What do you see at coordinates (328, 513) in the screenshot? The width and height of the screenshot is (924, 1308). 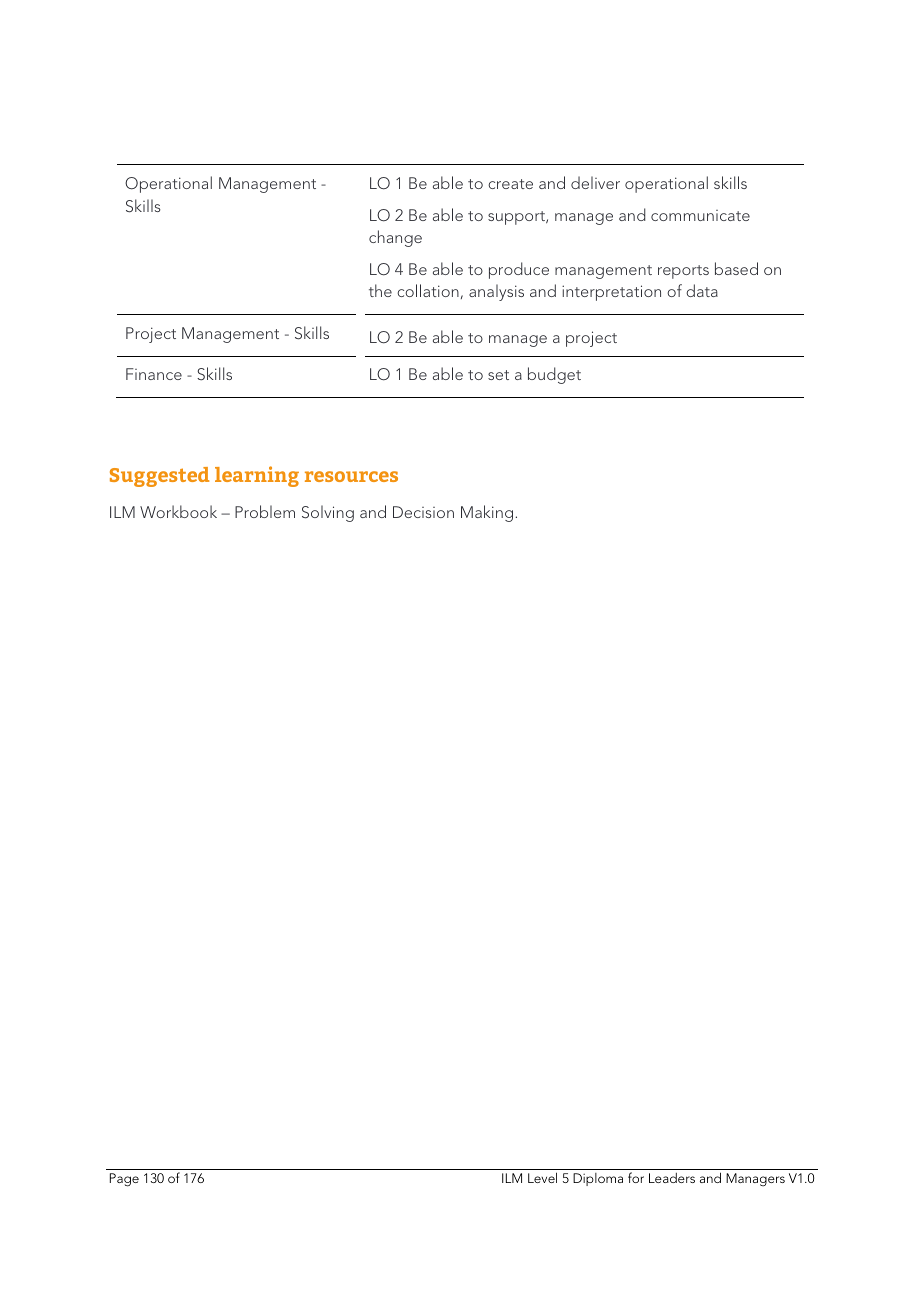 I see `Solving` at bounding box center [328, 513].
